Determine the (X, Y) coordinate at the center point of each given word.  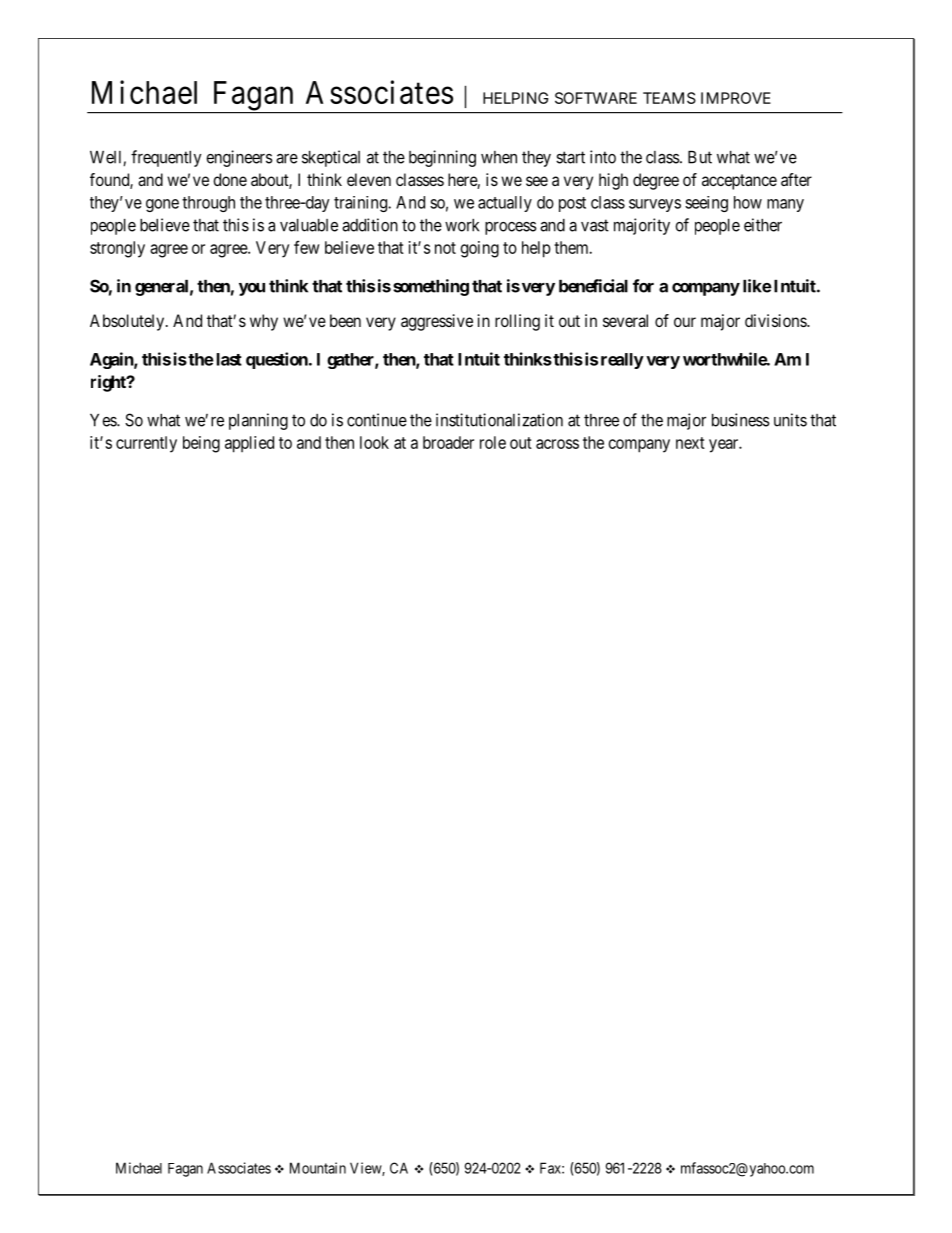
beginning (442, 158)
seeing (706, 204)
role (493, 442)
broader (448, 442)
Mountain (318, 1168)
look (374, 442)
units (790, 420)
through (208, 204)
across (557, 444)
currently (146, 444)
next (690, 443)
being (201, 444)
